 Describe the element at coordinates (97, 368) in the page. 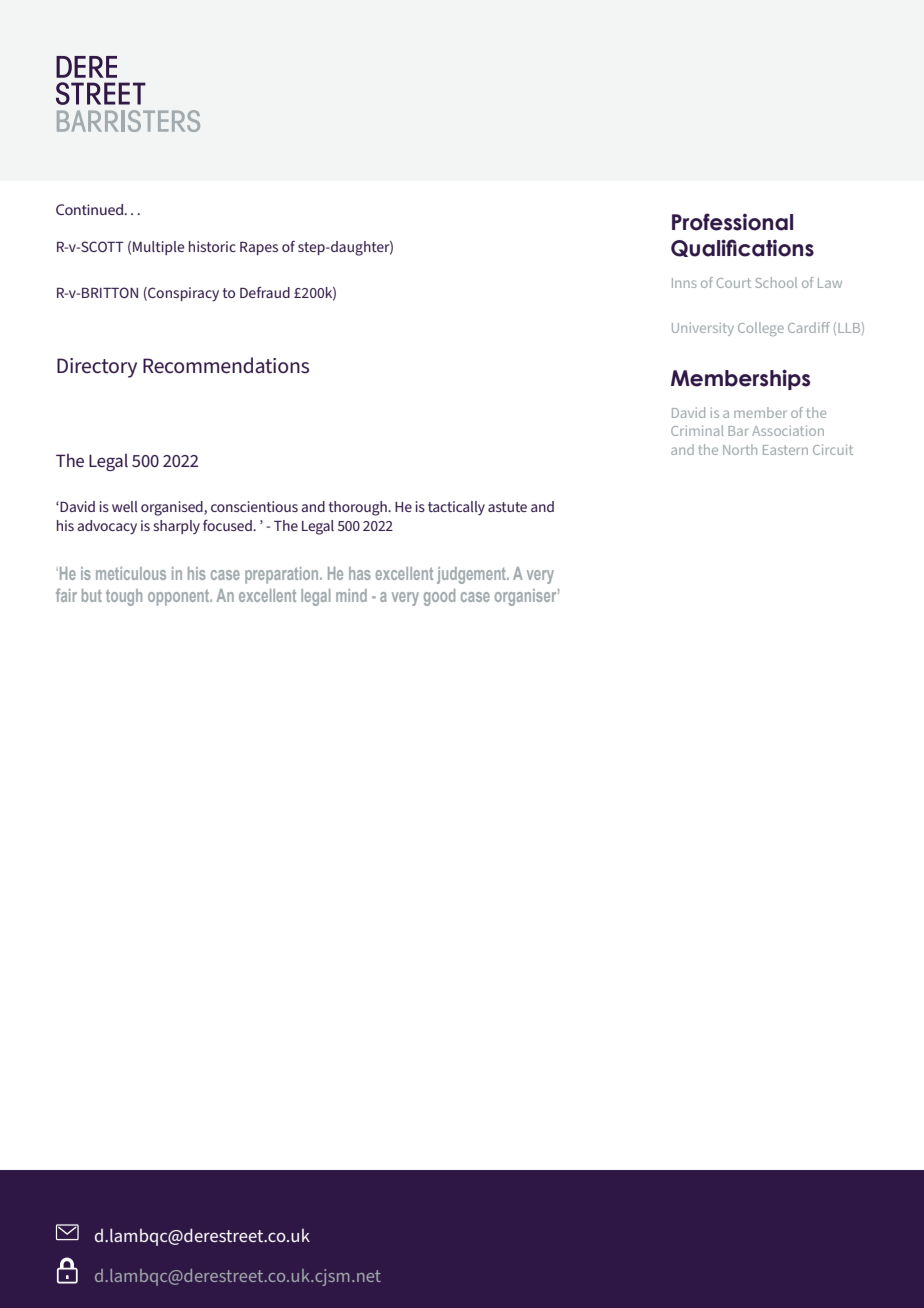

I see `Directory` at that location.
